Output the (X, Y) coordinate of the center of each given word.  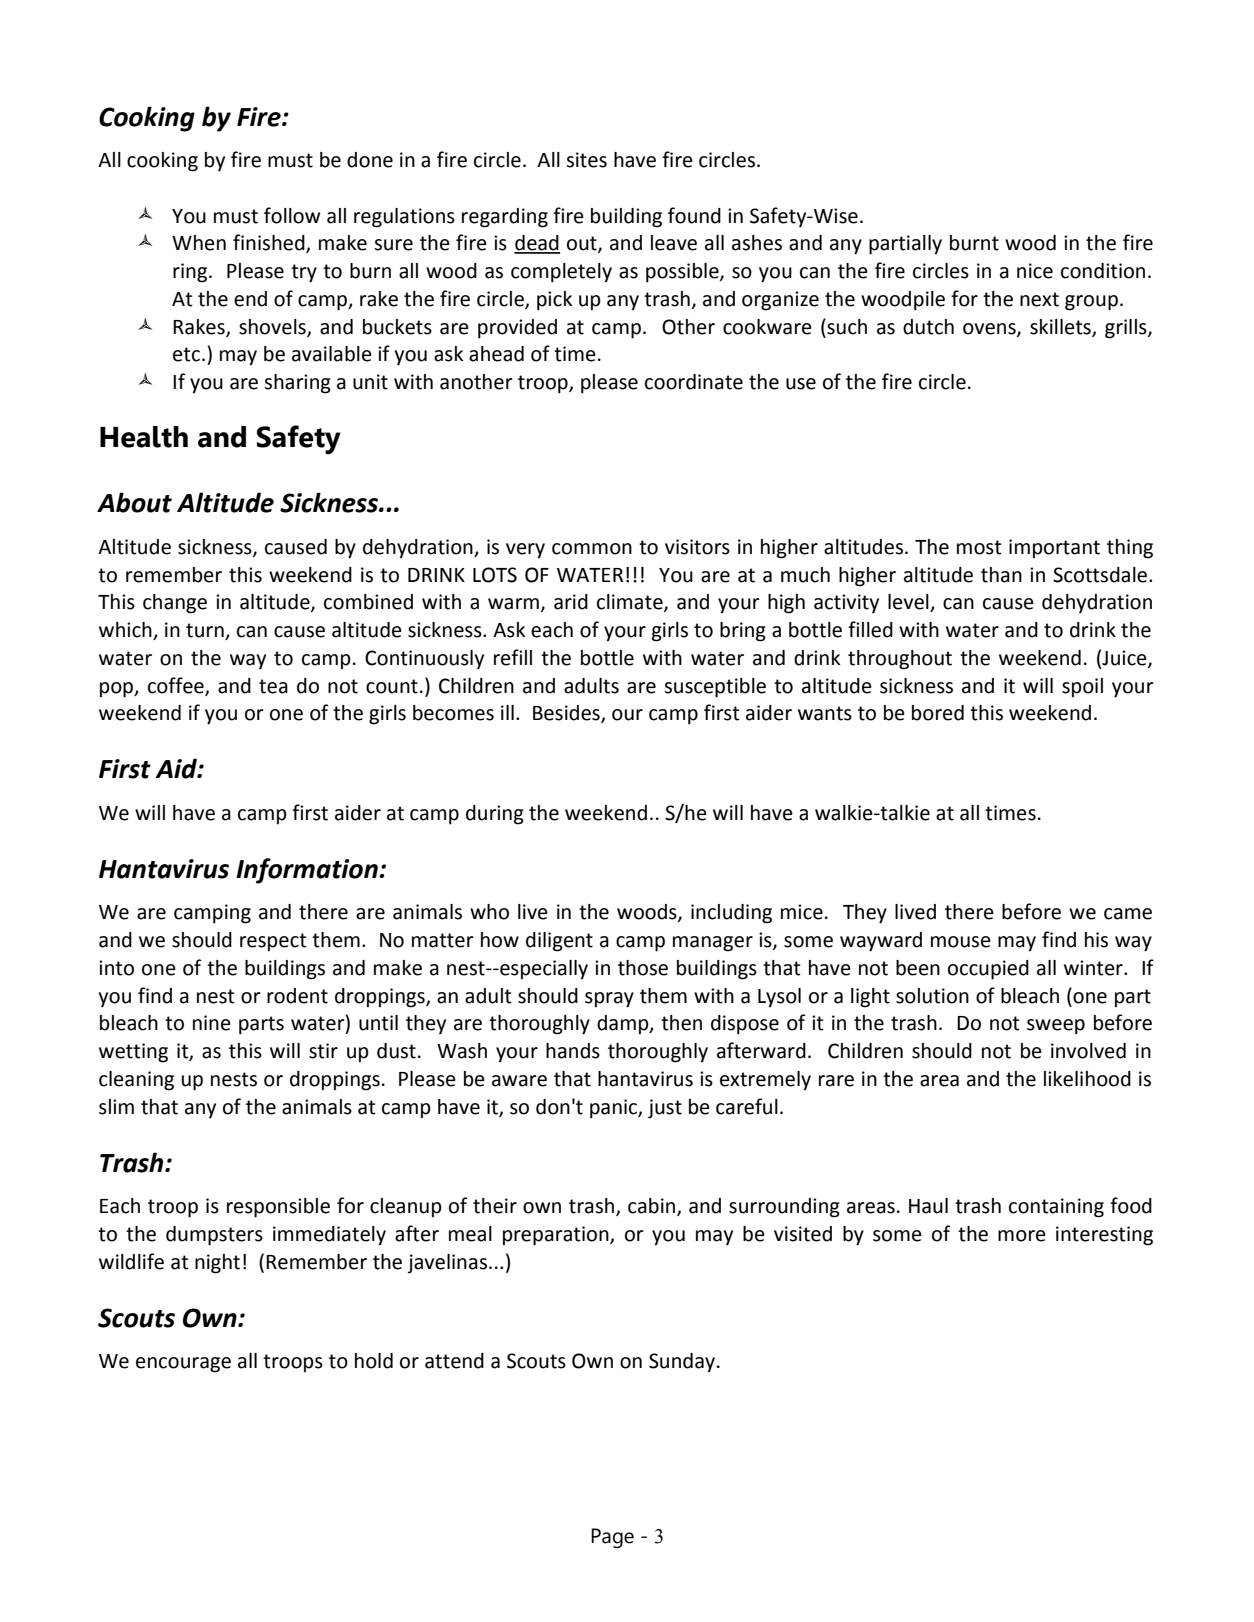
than (1001, 575)
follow (292, 215)
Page (612, 1538)
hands (573, 1051)
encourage (183, 1365)
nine (212, 1023)
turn (206, 631)
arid (571, 602)
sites (586, 160)
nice (1035, 271)
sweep (1056, 1027)
